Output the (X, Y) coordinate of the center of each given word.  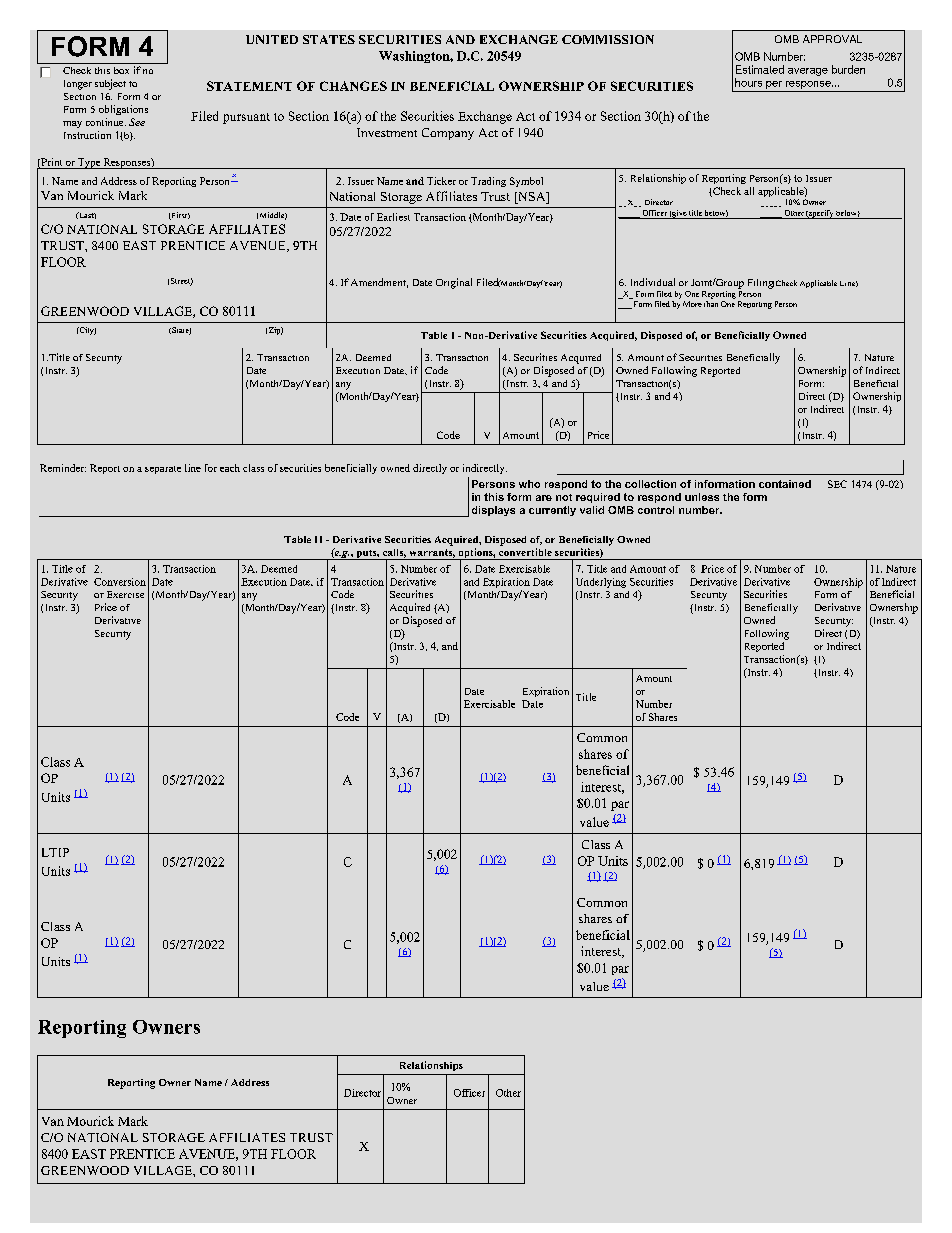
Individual (653, 282)
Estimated (760, 69)
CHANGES (353, 86)
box (121, 70)
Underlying (601, 583)
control (656, 510)
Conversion (120, 582)
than (711, 302)
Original (454, 283)
